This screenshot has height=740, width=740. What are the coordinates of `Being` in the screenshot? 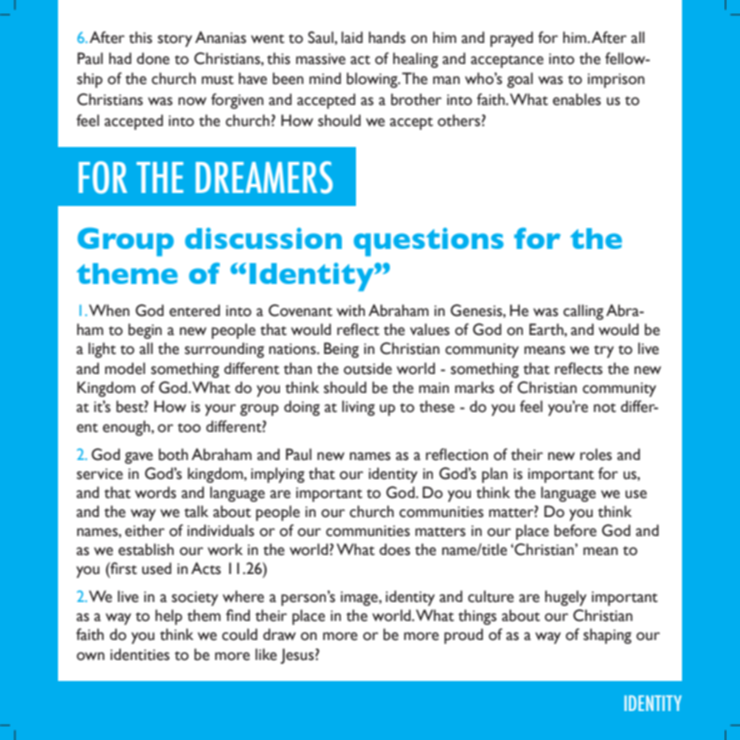 It's located at (341, 350).
